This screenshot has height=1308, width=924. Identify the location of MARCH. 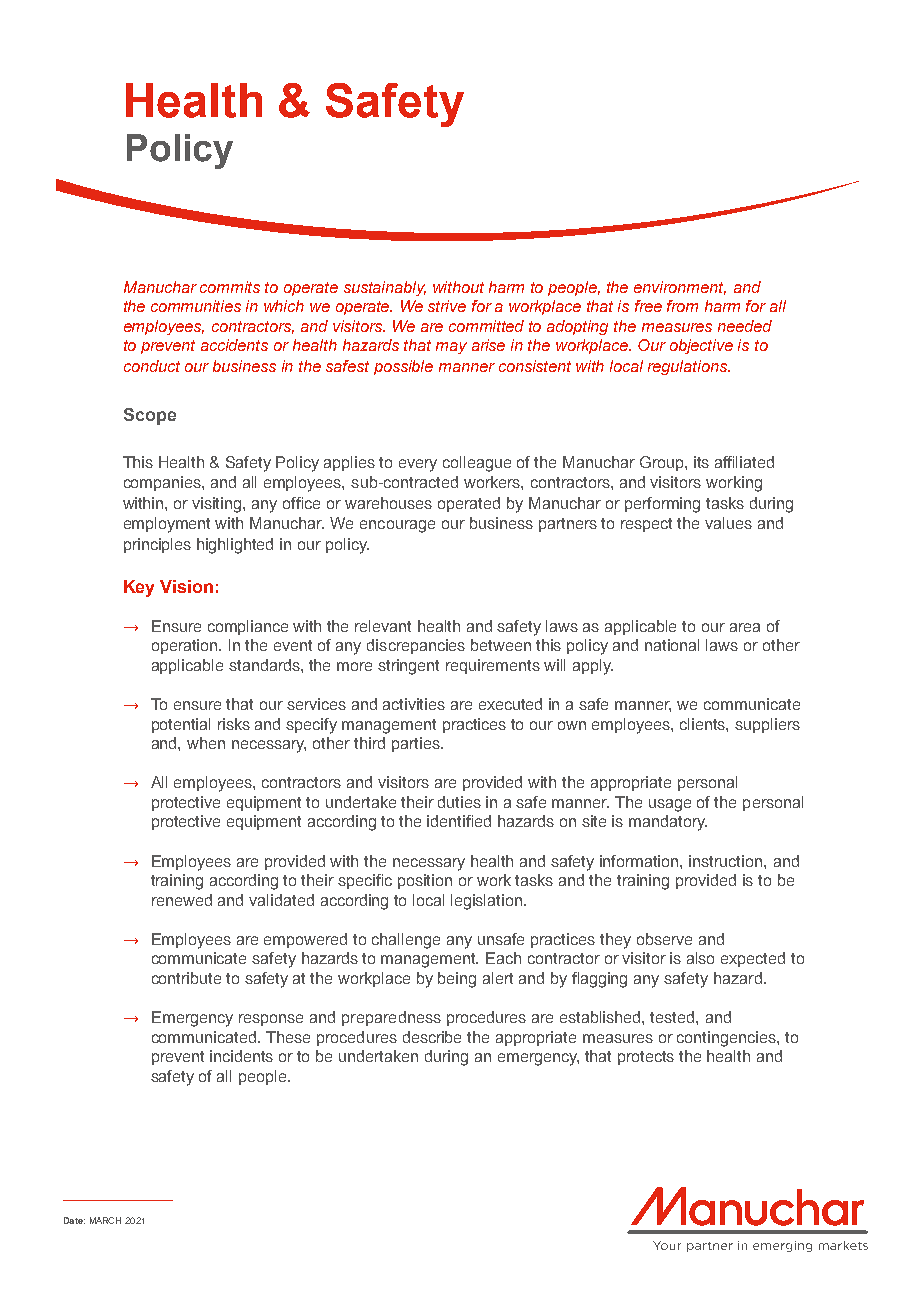
(105, 1220).
